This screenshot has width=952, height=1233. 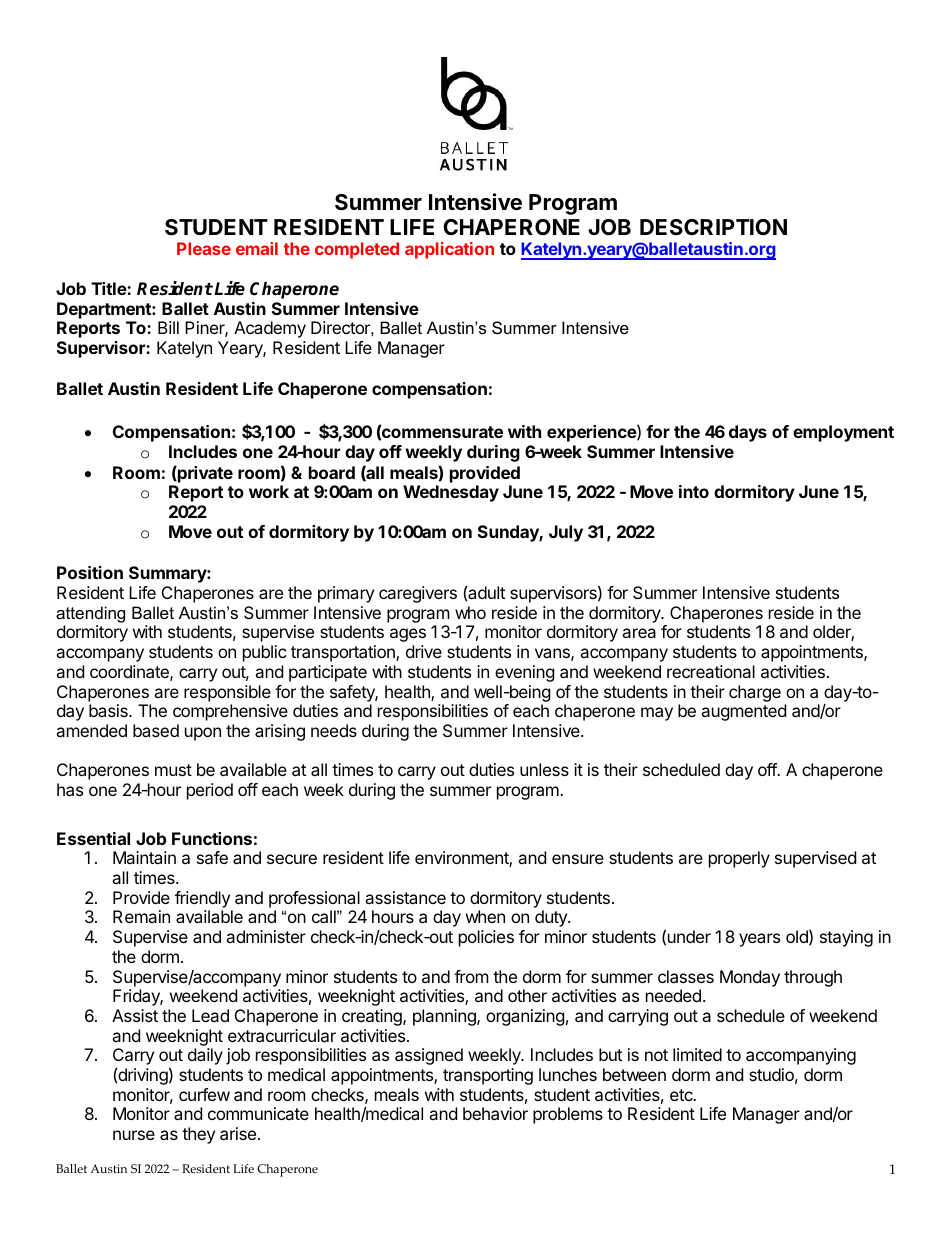 What do you see at coordinates (544, 769) in the screenshot?
I see `unless` at bounding box center [544, 769].
